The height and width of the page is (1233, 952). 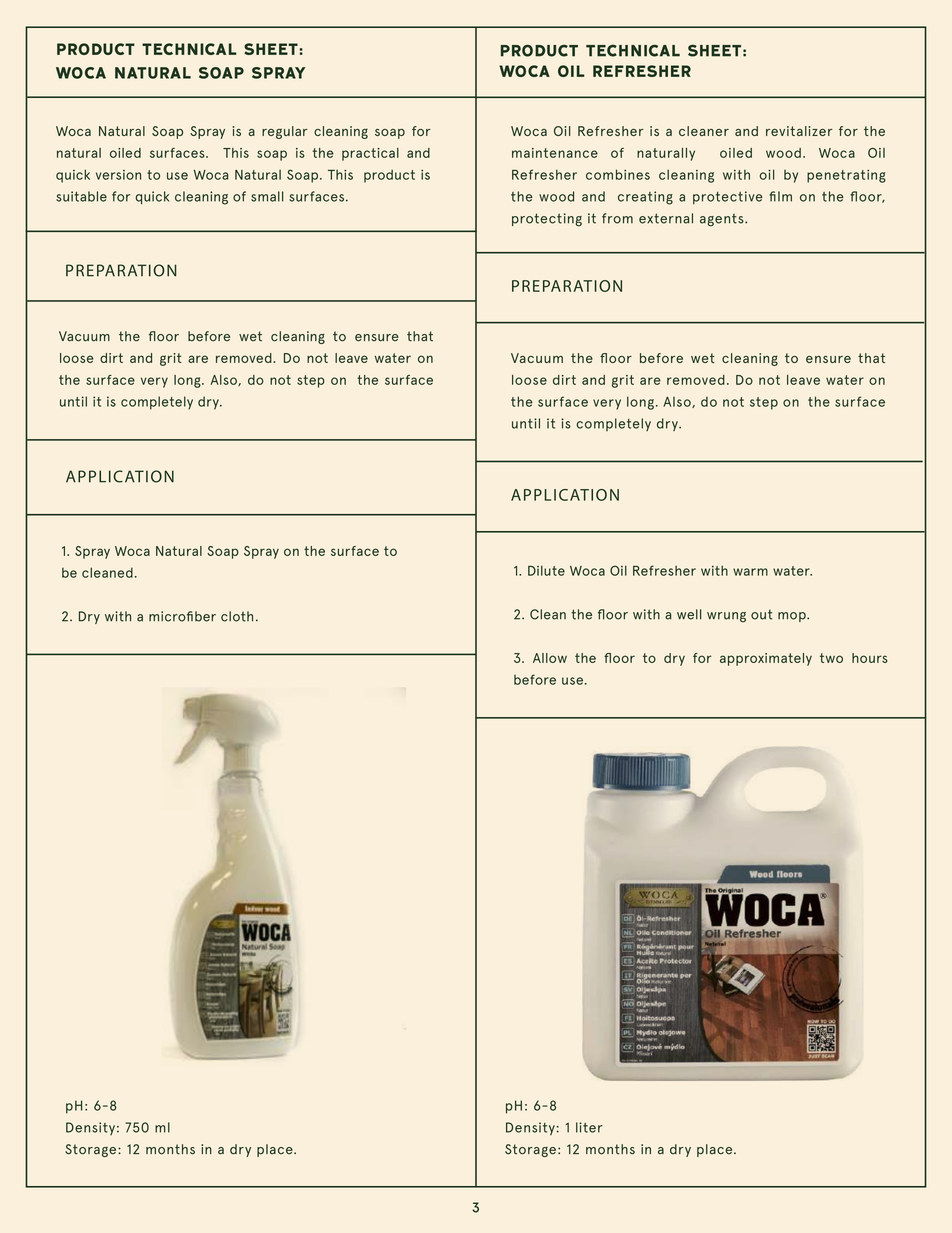 I want to click on warm, so click(x=750, y=572).
